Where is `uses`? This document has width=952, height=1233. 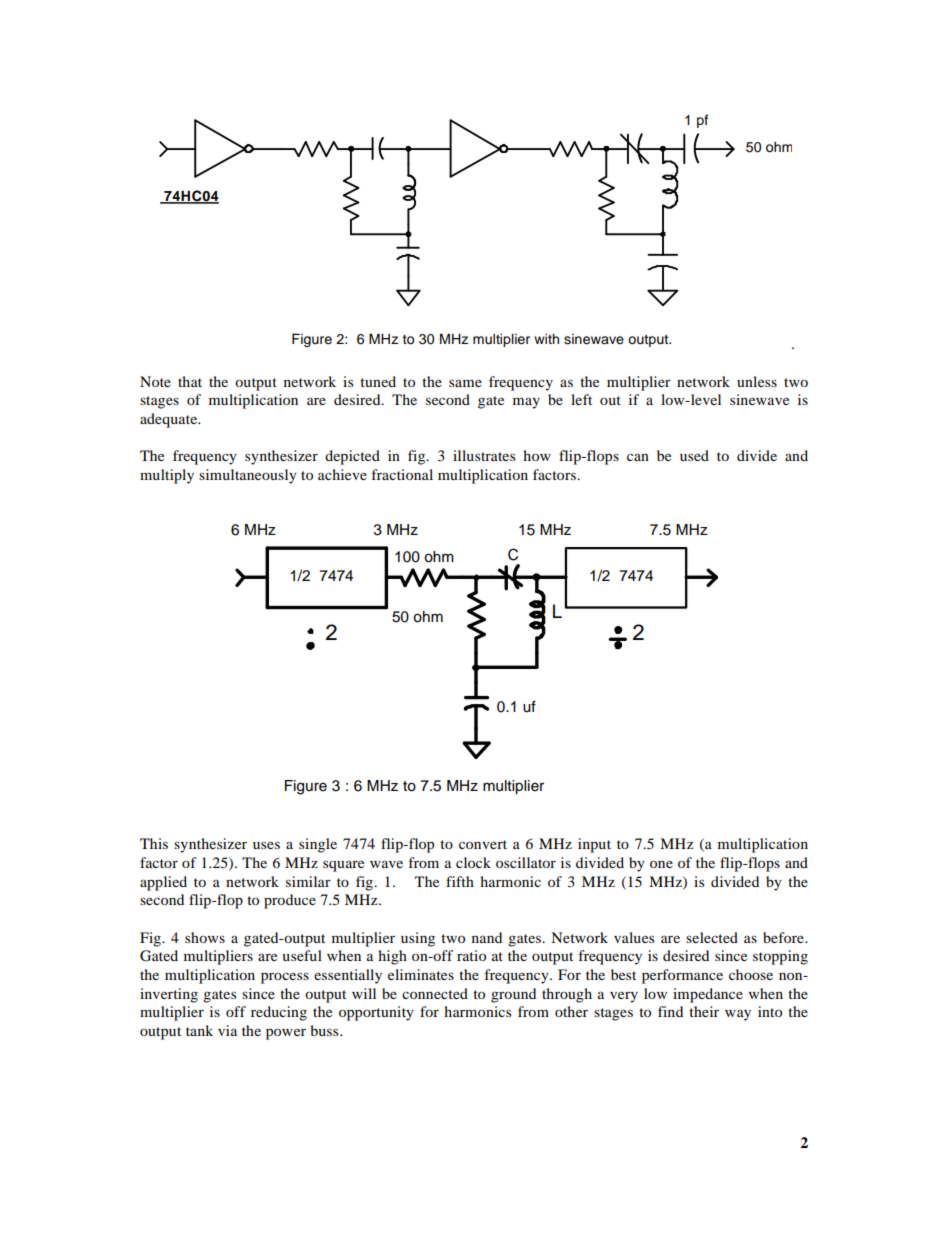 uses is located at coordinates (266, 845).
